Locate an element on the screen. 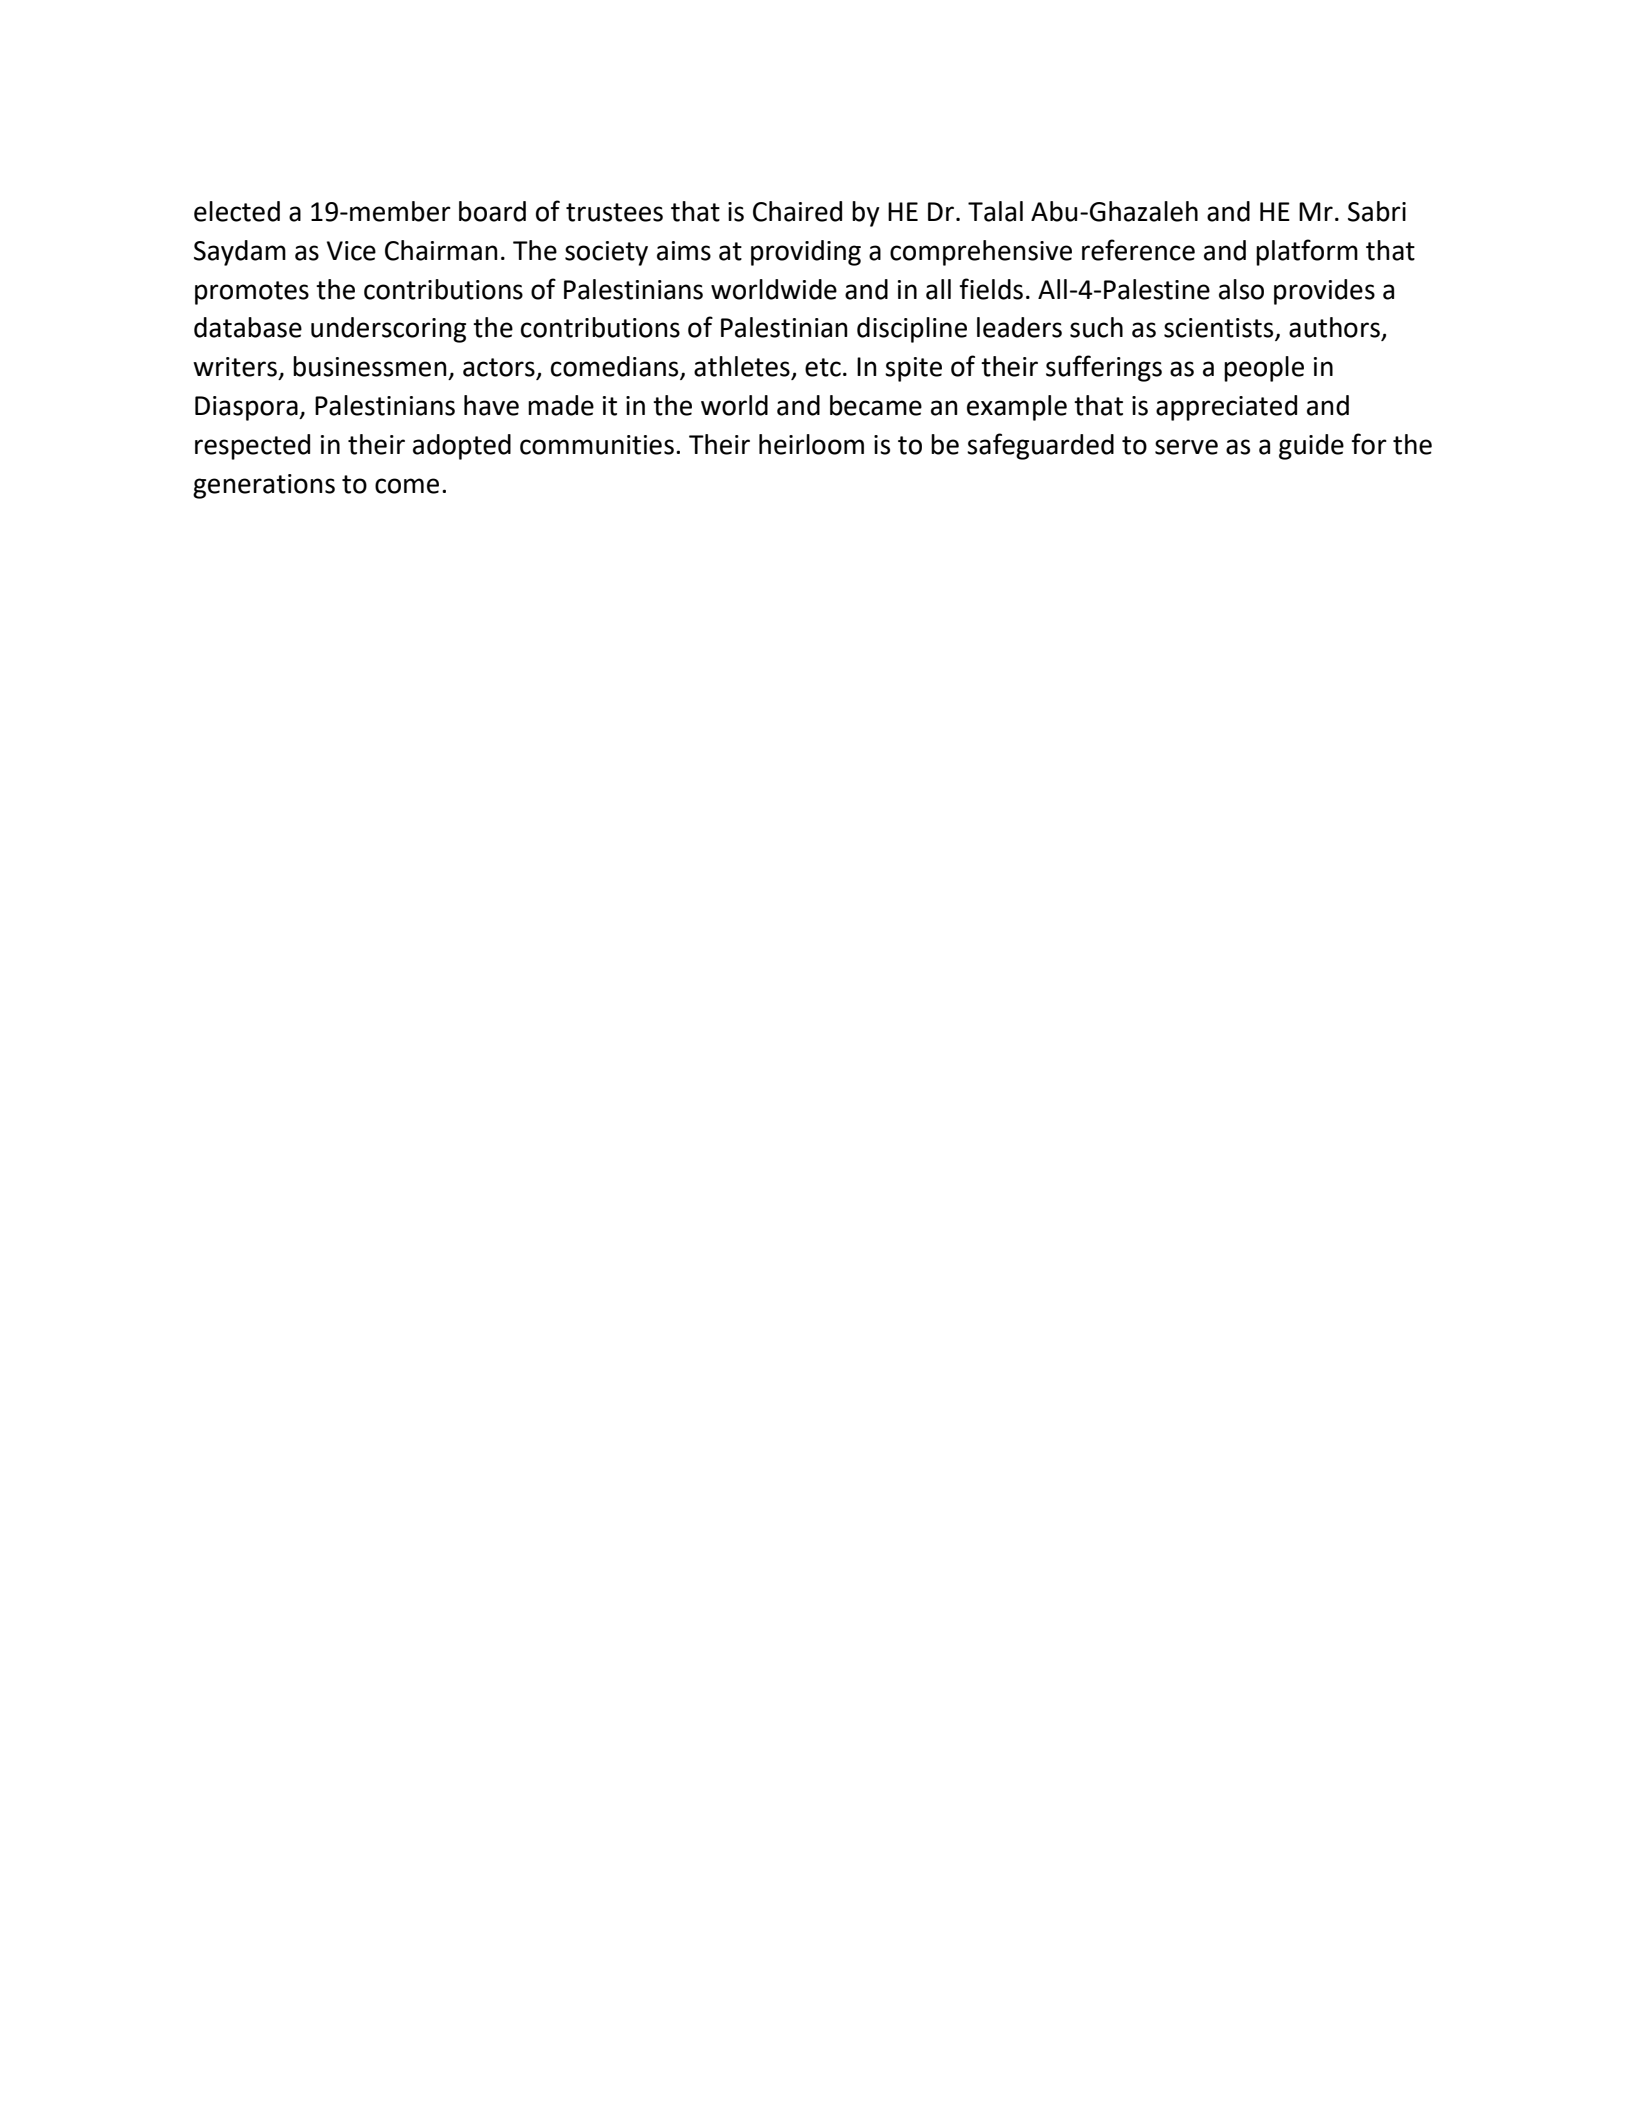 This screenshot has height=2124, width=1641. generations is located at coordinates (264, 486).
